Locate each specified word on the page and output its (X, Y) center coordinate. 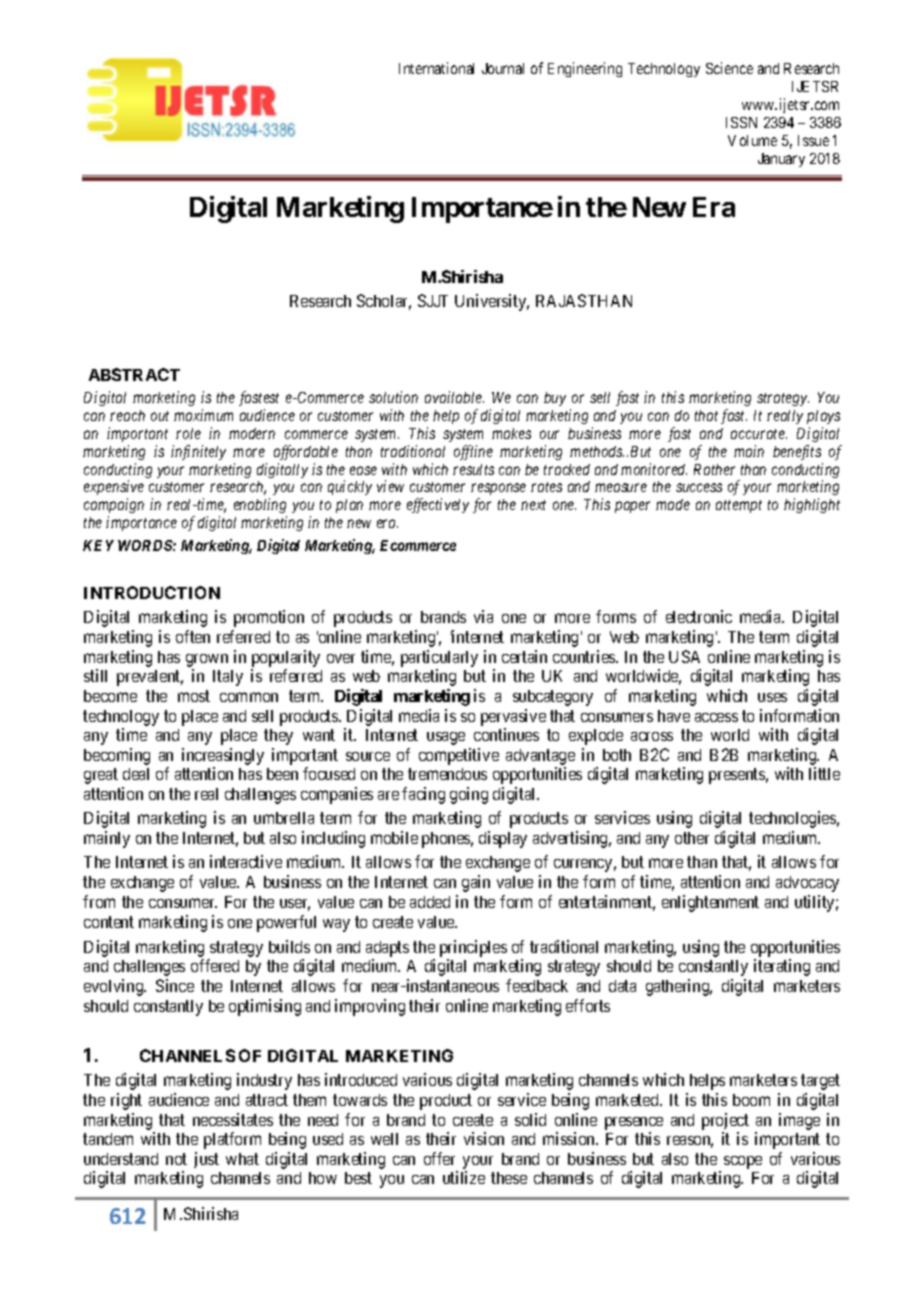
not (176, 1159)
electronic (699, 616)
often (193, 636)
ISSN (741, 122)
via (483, 616)
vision (484, 1138)
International (436, 68)
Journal (503, 68)
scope (743, 1162)
